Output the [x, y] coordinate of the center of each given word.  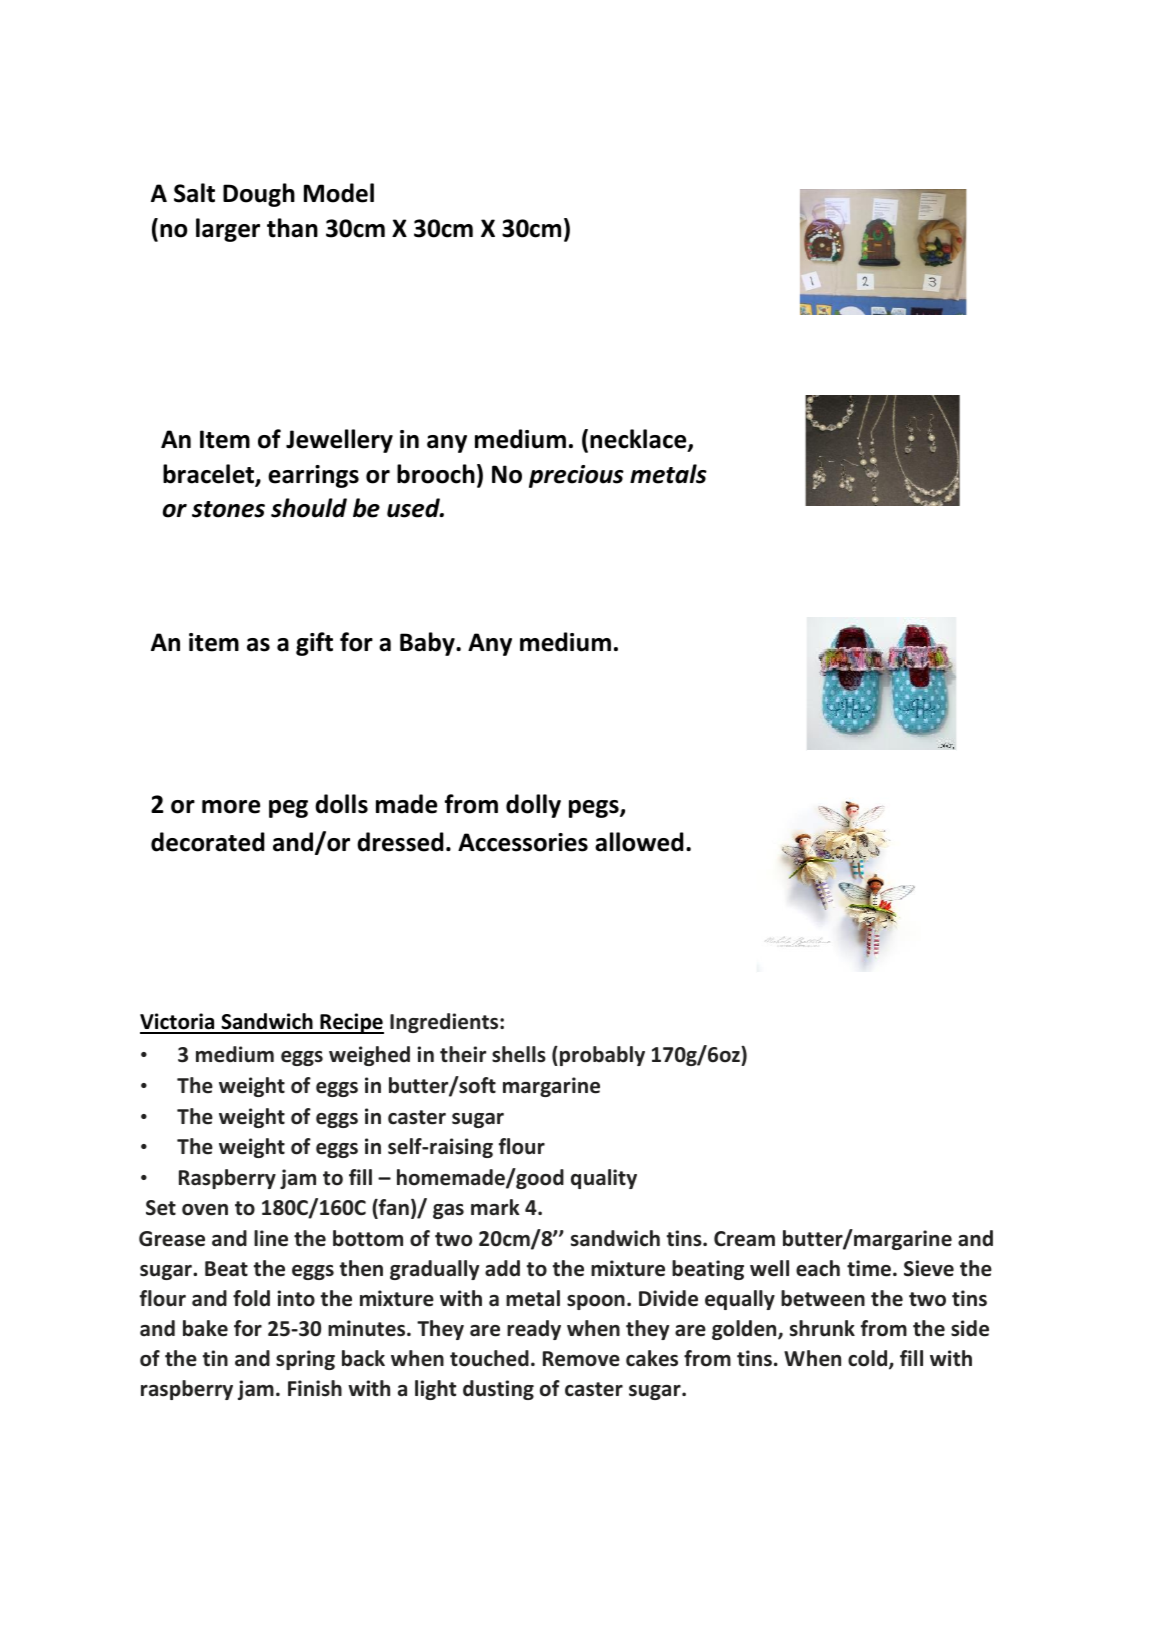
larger [228, 230]
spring [305, 1360]
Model [339, 193]
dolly [533, 806]
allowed [639, 842]
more [231, 807]
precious [576, 476]
